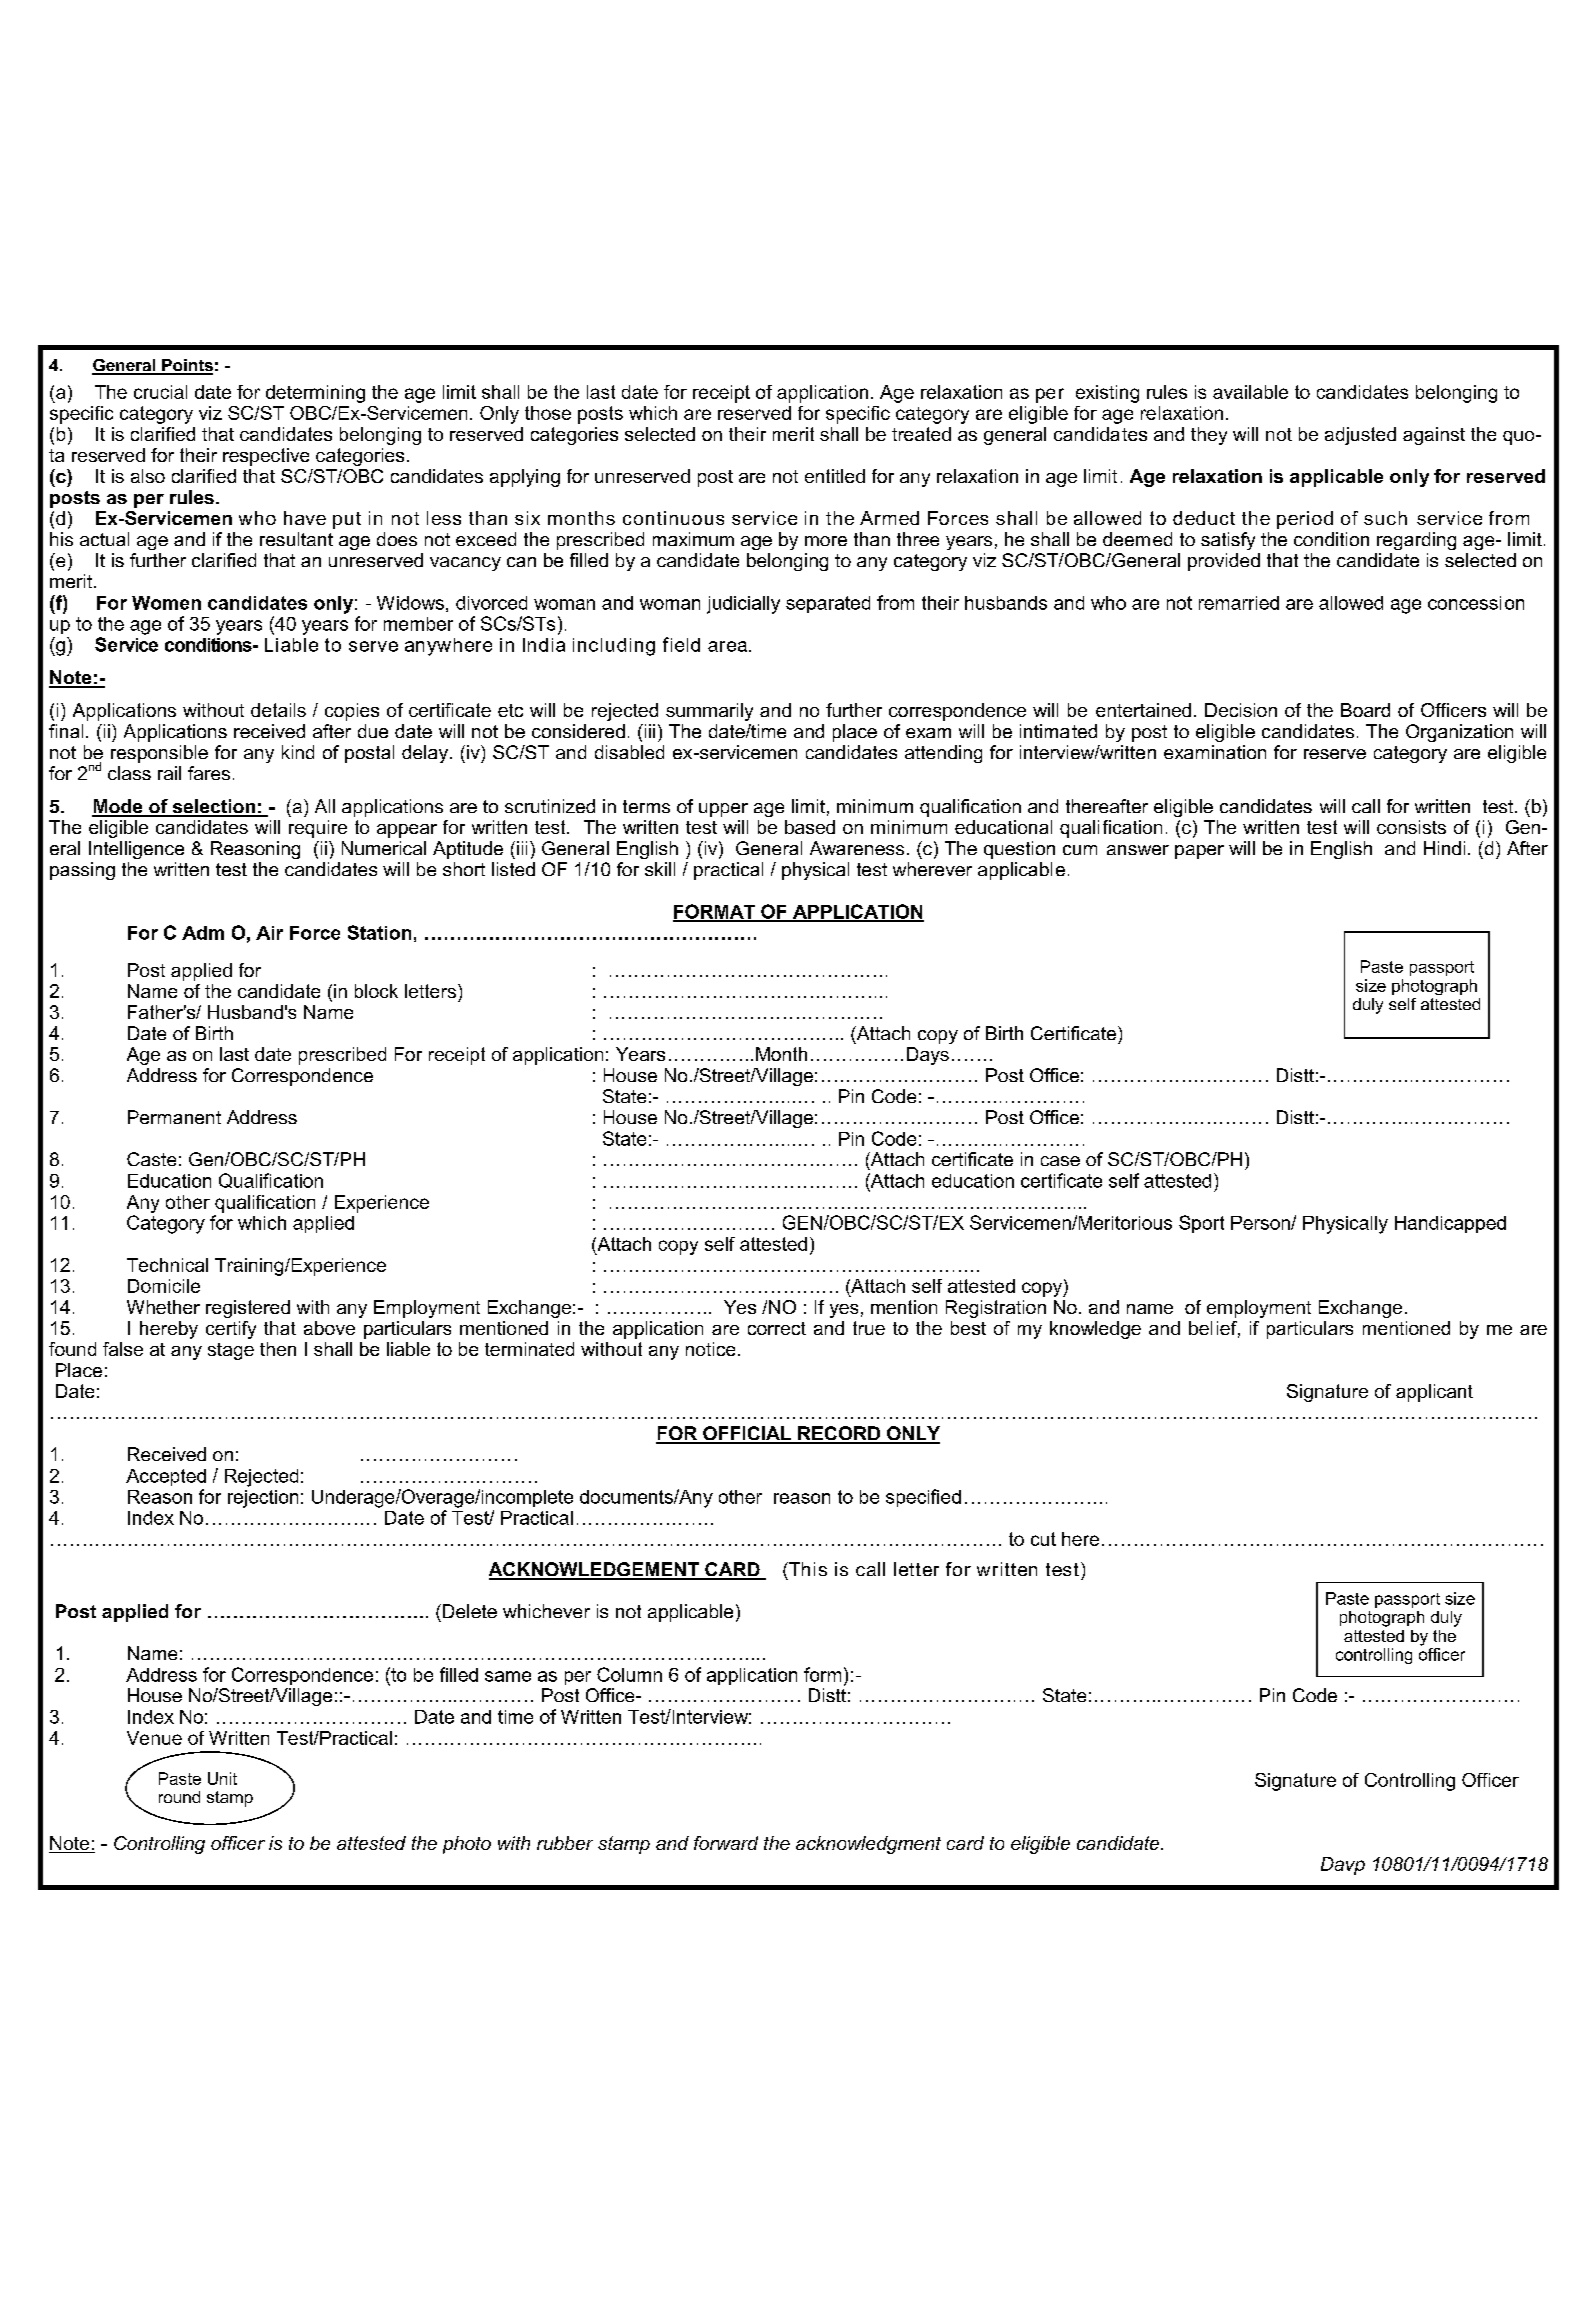 The width and height of the screenshot is (1585, 2316). I want to click on crucial, so click(160, 392).
